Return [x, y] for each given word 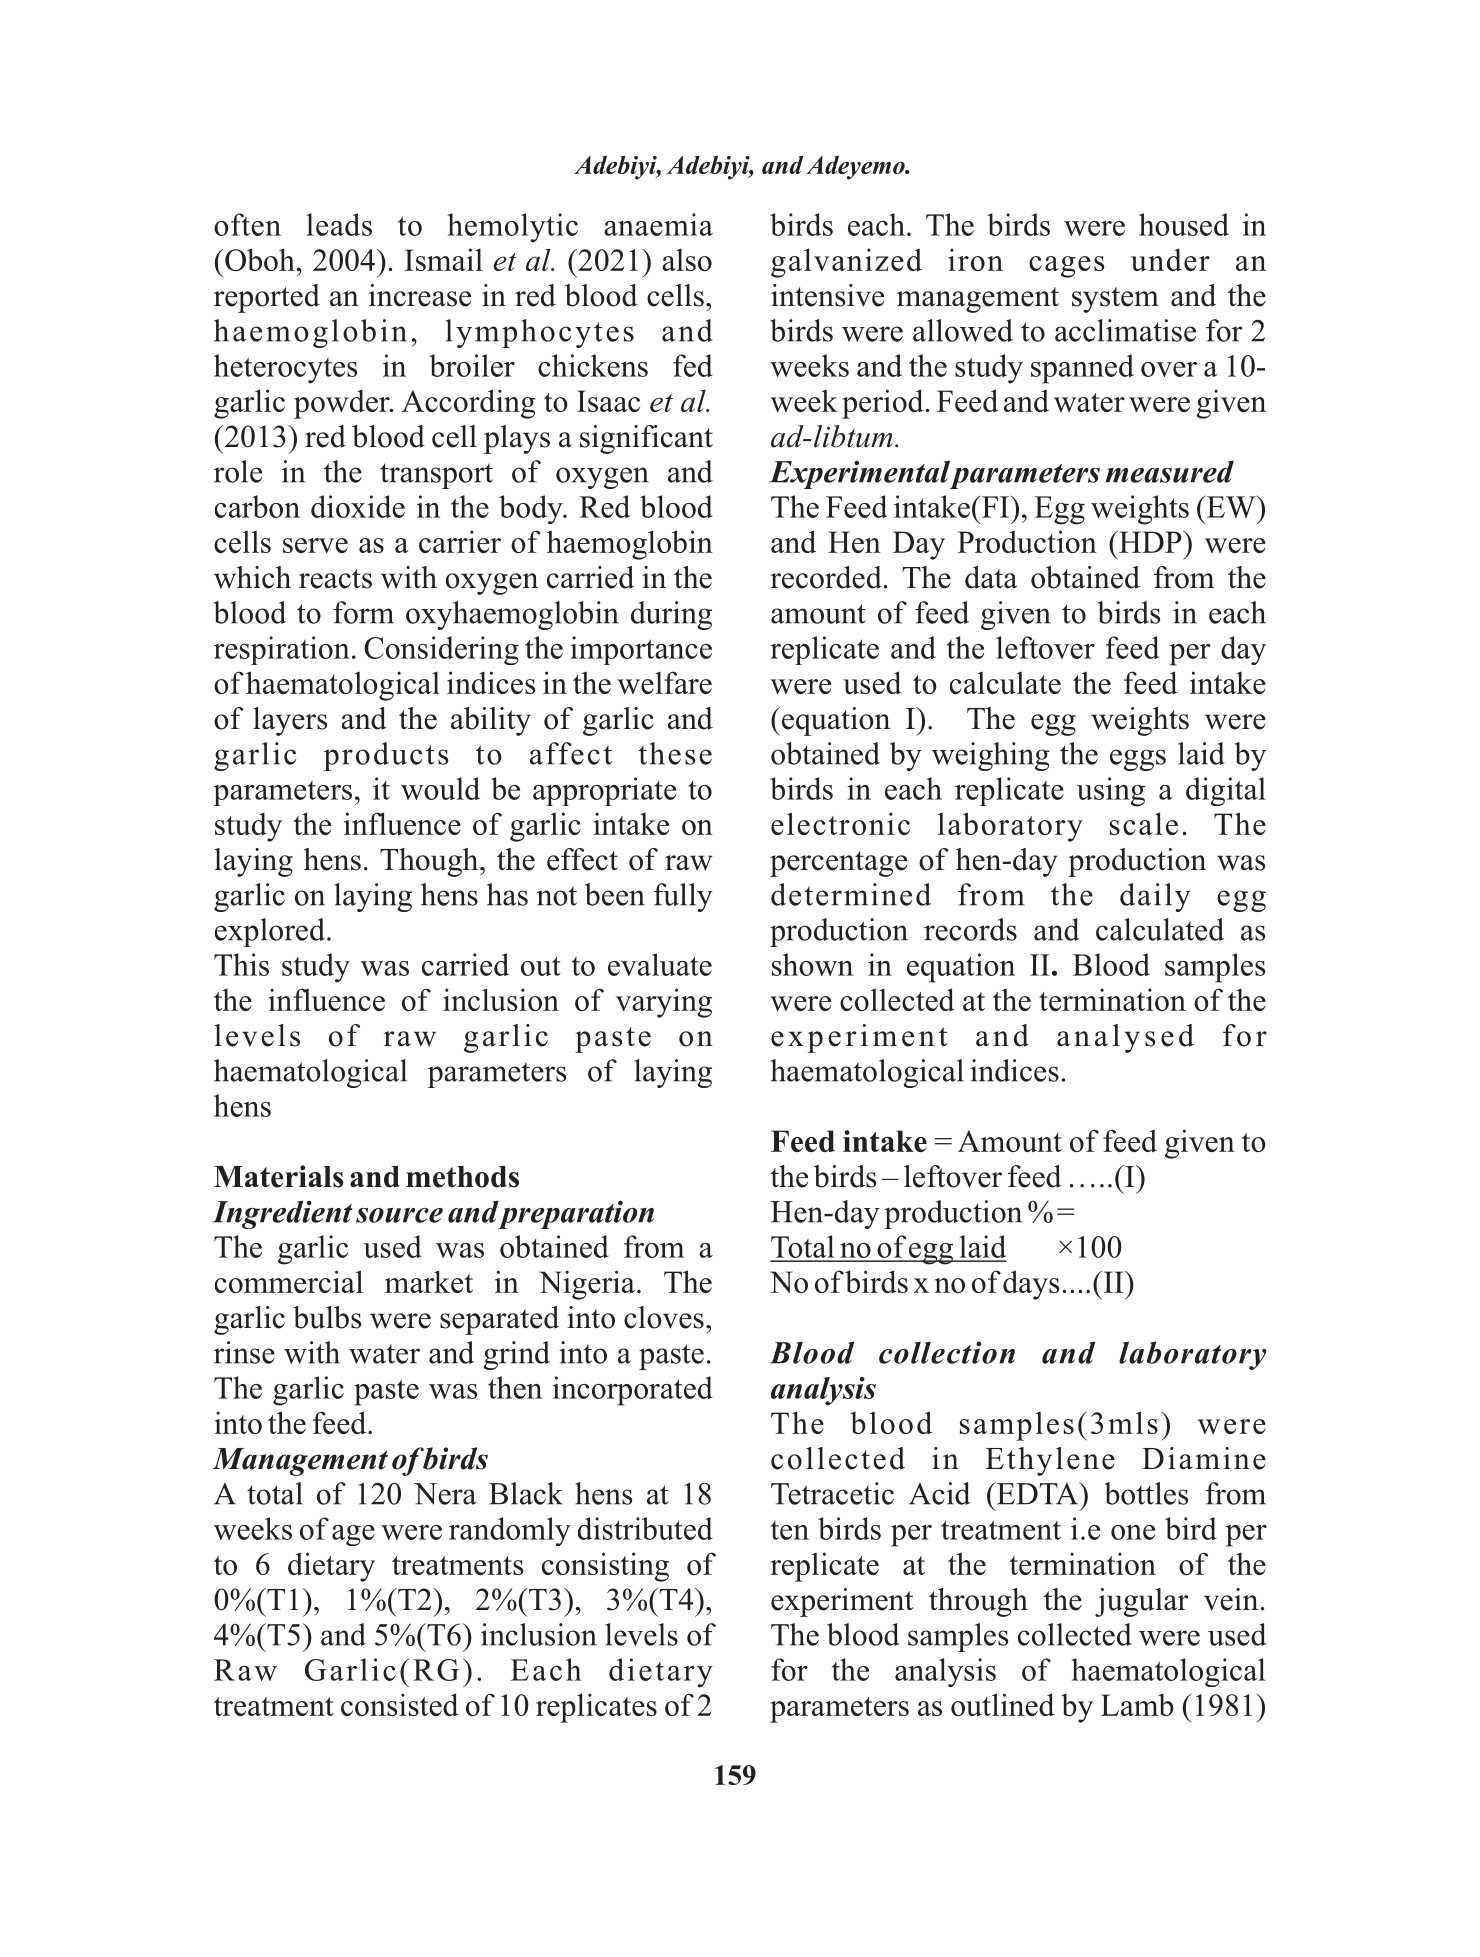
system [1115, 300]
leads [339, 224]
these [675, 753]
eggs [1138, 760]
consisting [605, 1567]
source [399, 1215]
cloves [664, 1317]
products [386, 756]
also [687, 259]
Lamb [1137, 1704]
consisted [400, 1704]
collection [947, 1352]
